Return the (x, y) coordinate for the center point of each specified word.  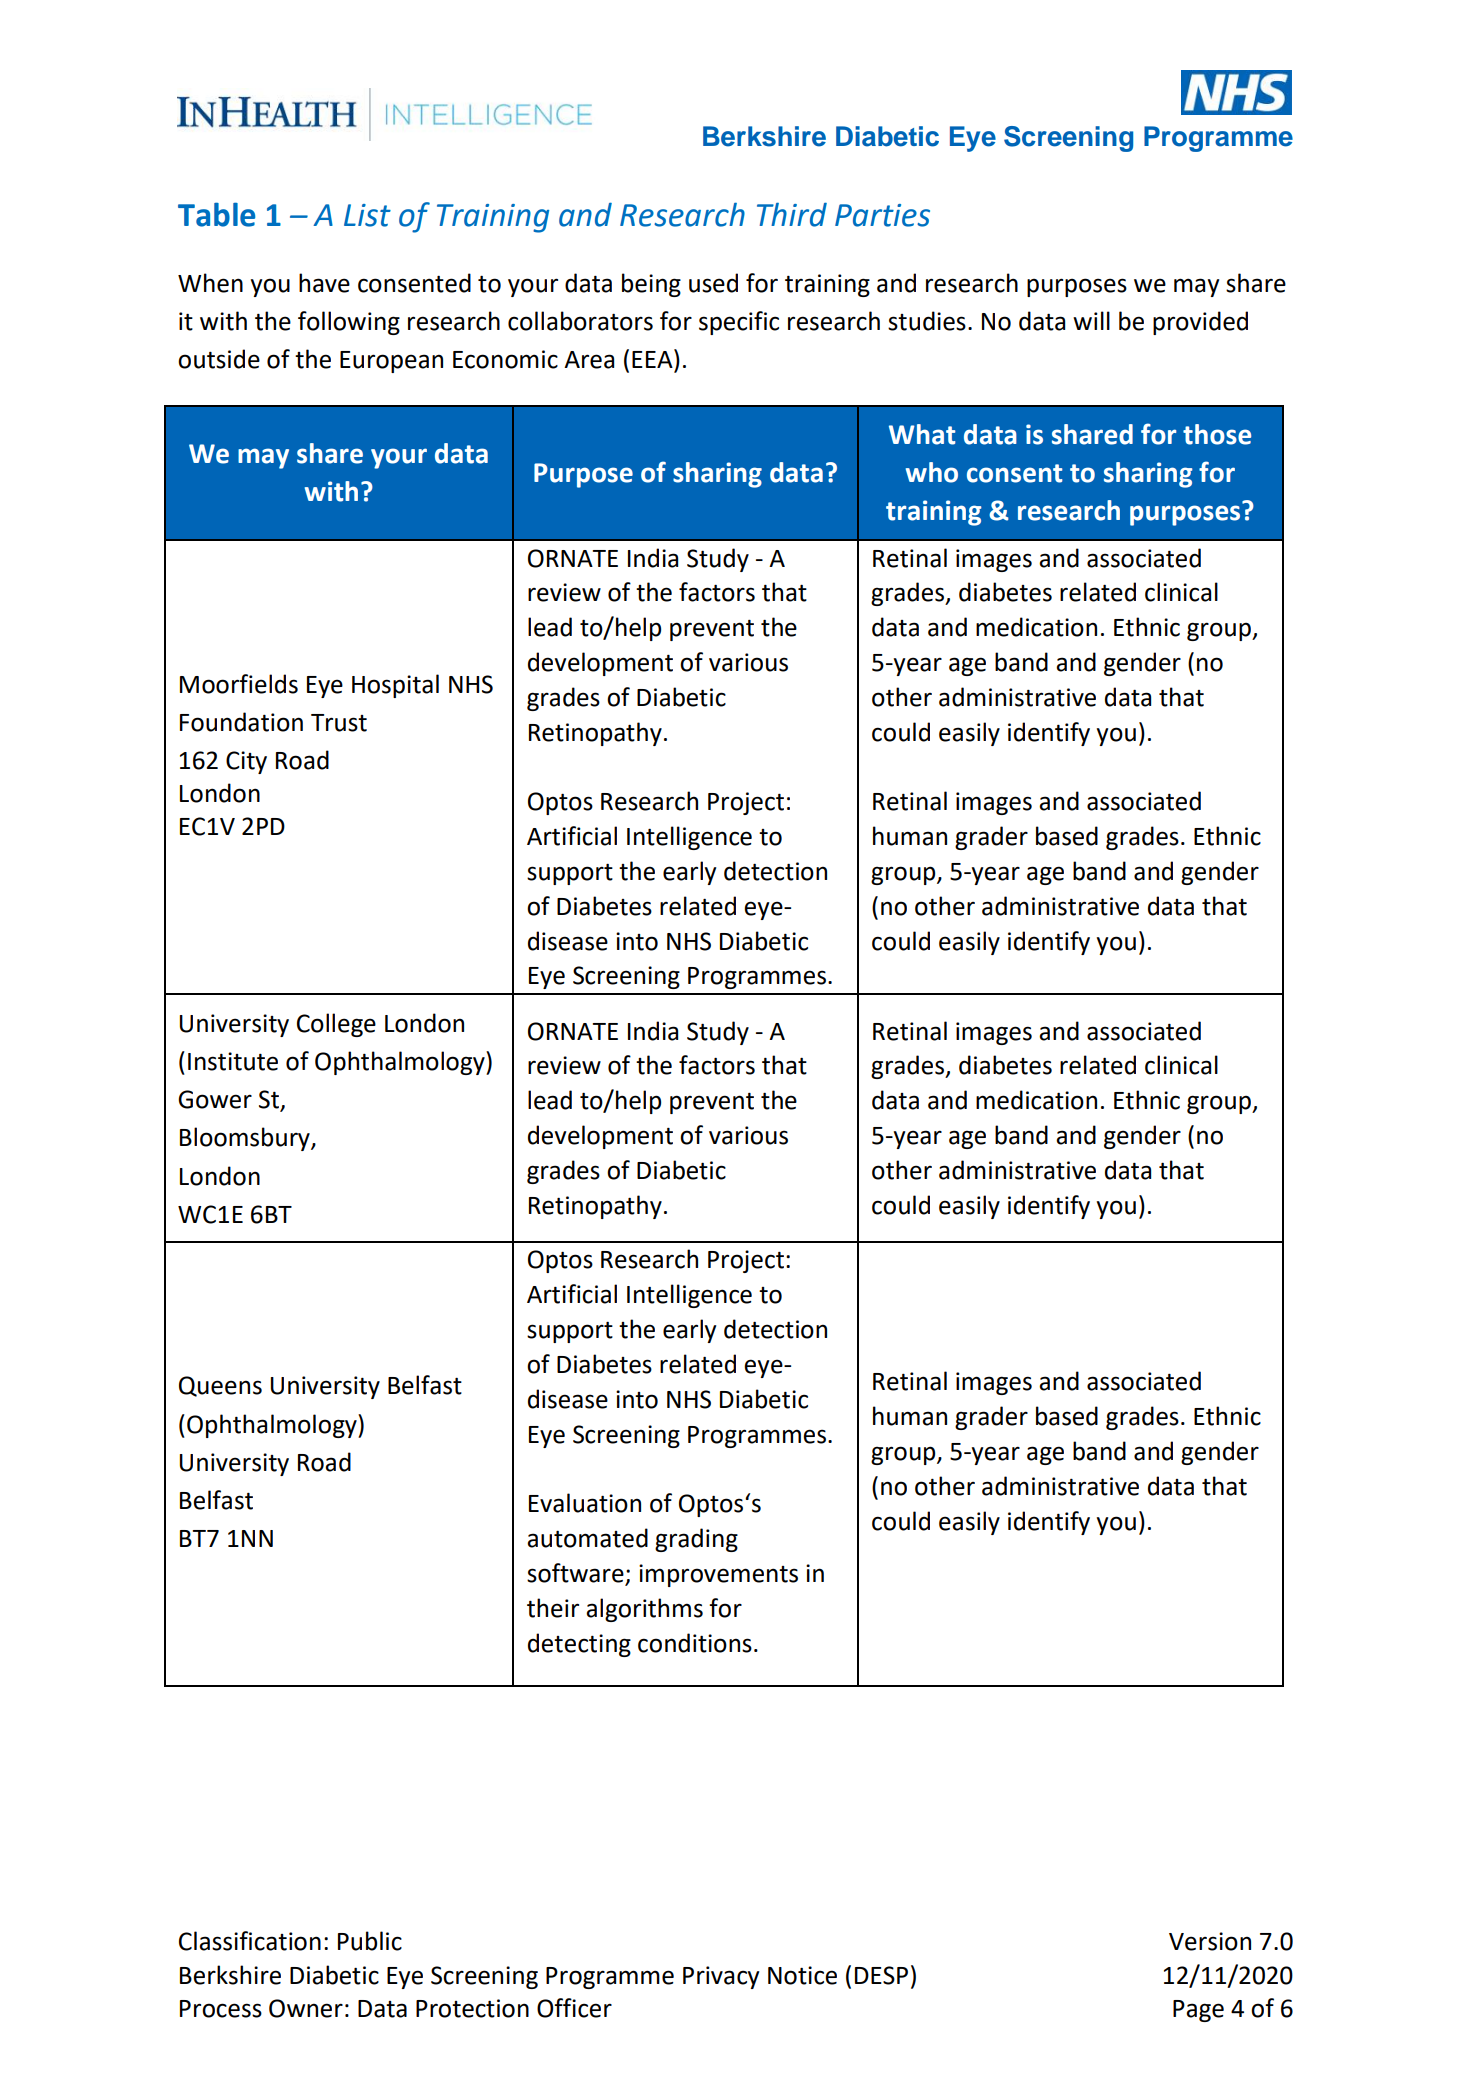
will (1091, 320)
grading (696, 1540)
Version (1210, 1941)
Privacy (721, 1977)
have (324, 283)
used (713, 283)
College (336, 1025)
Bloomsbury (246, 1139)
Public (370, 1941)
